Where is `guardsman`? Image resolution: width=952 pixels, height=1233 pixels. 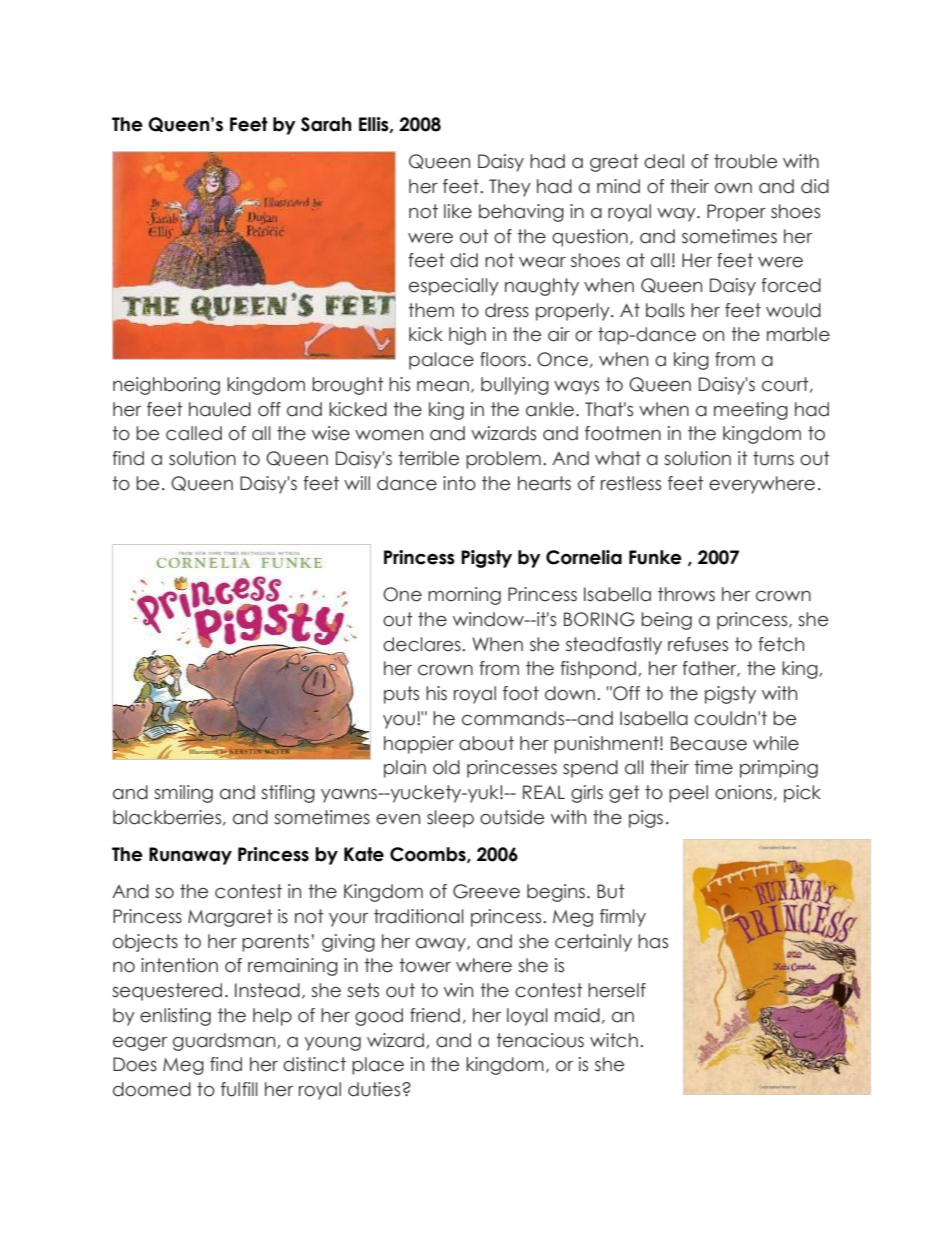
guardsman is located at coordinates (225, 1042).
